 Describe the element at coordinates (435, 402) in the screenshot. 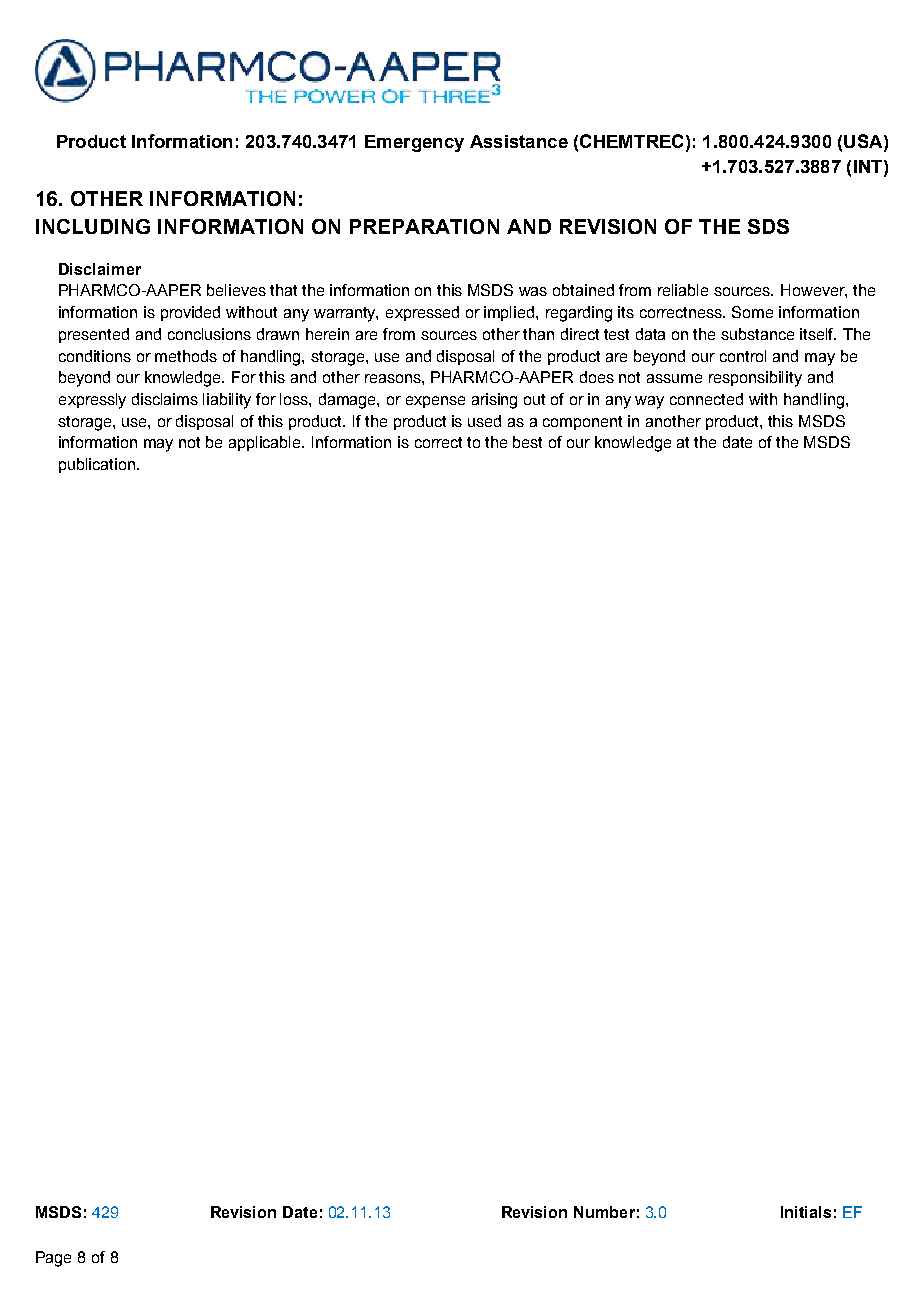

I see `expense` at that location.
